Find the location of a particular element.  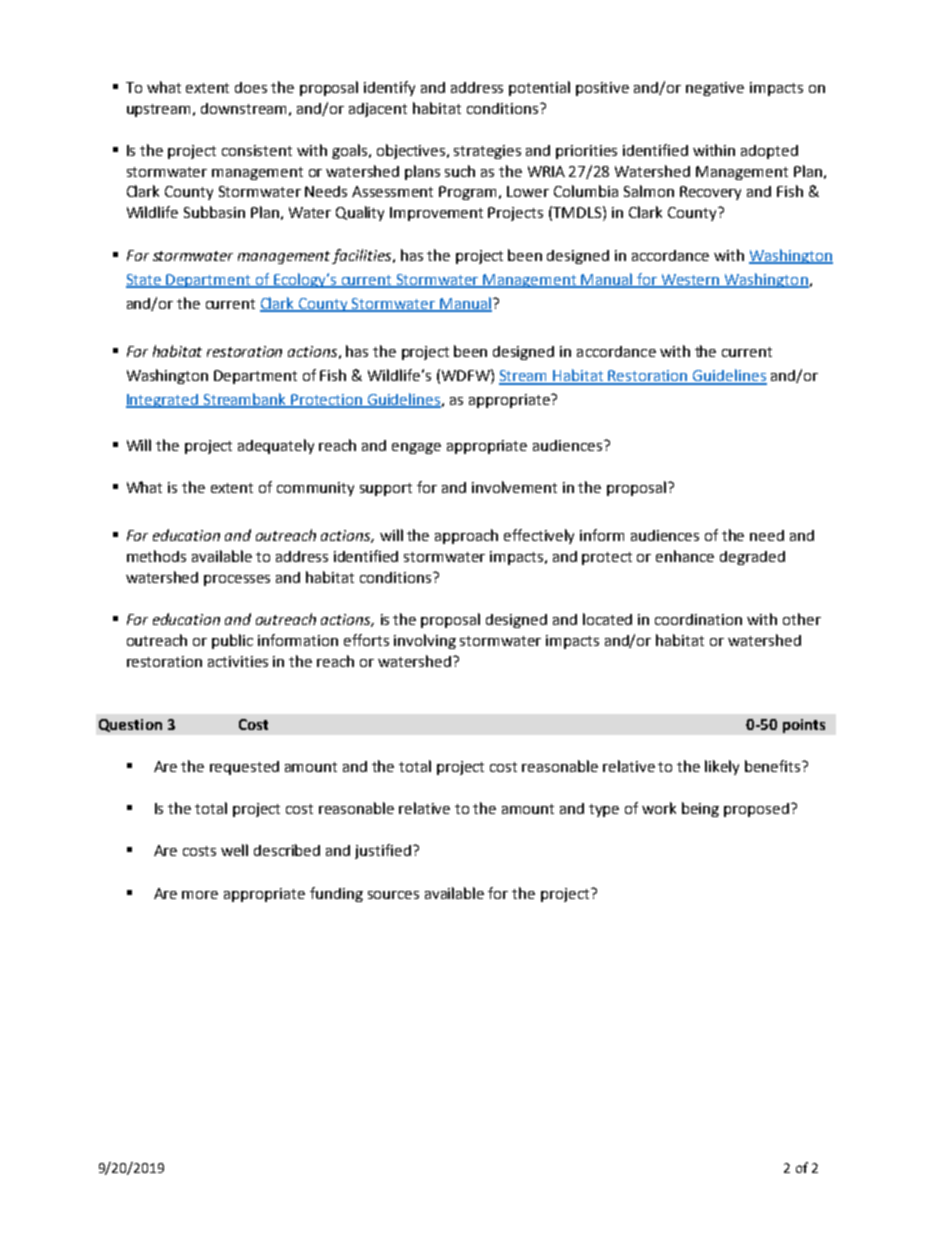

involving is located at coordinates (425, 641).
